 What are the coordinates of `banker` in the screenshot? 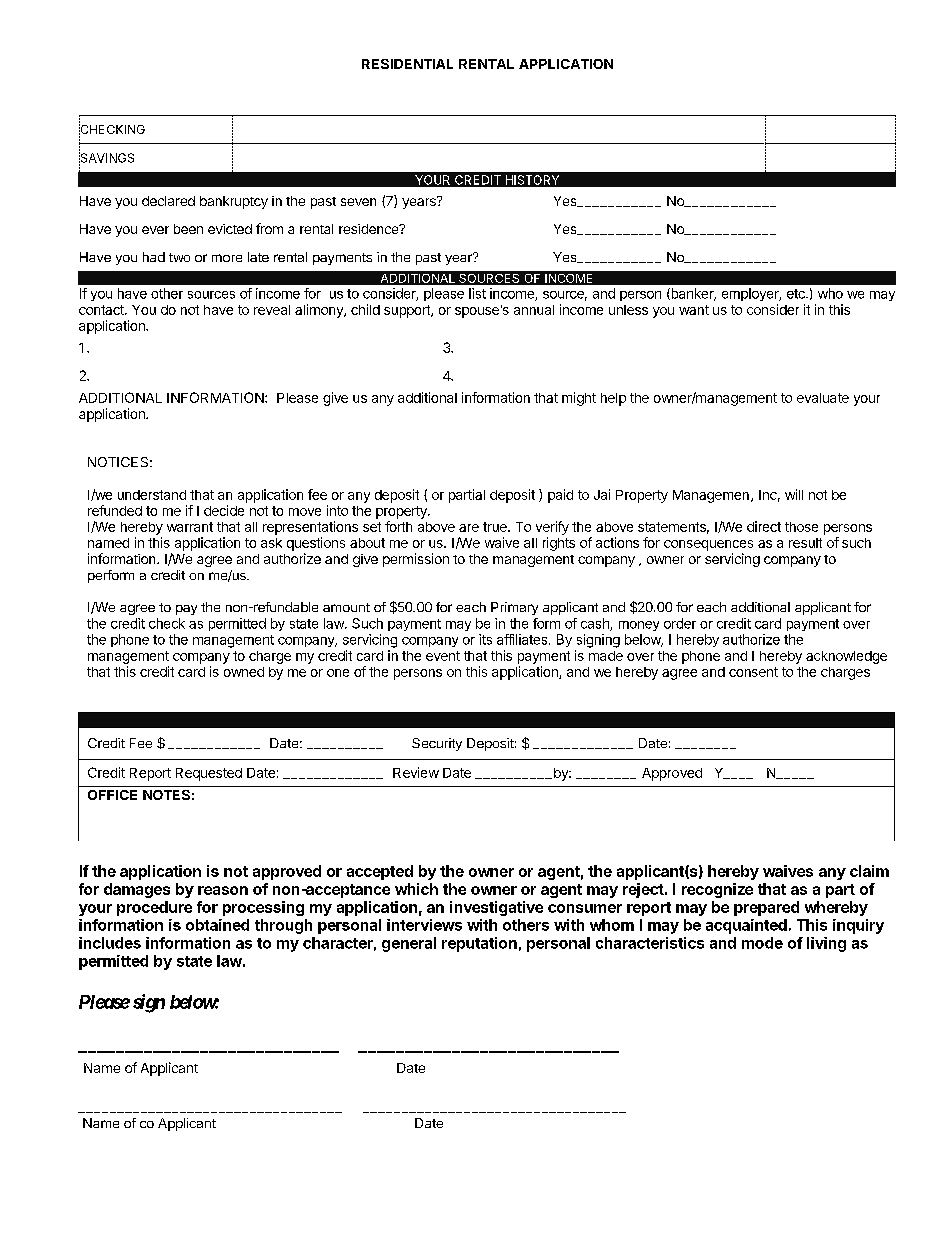 It's located at (692, 294).
